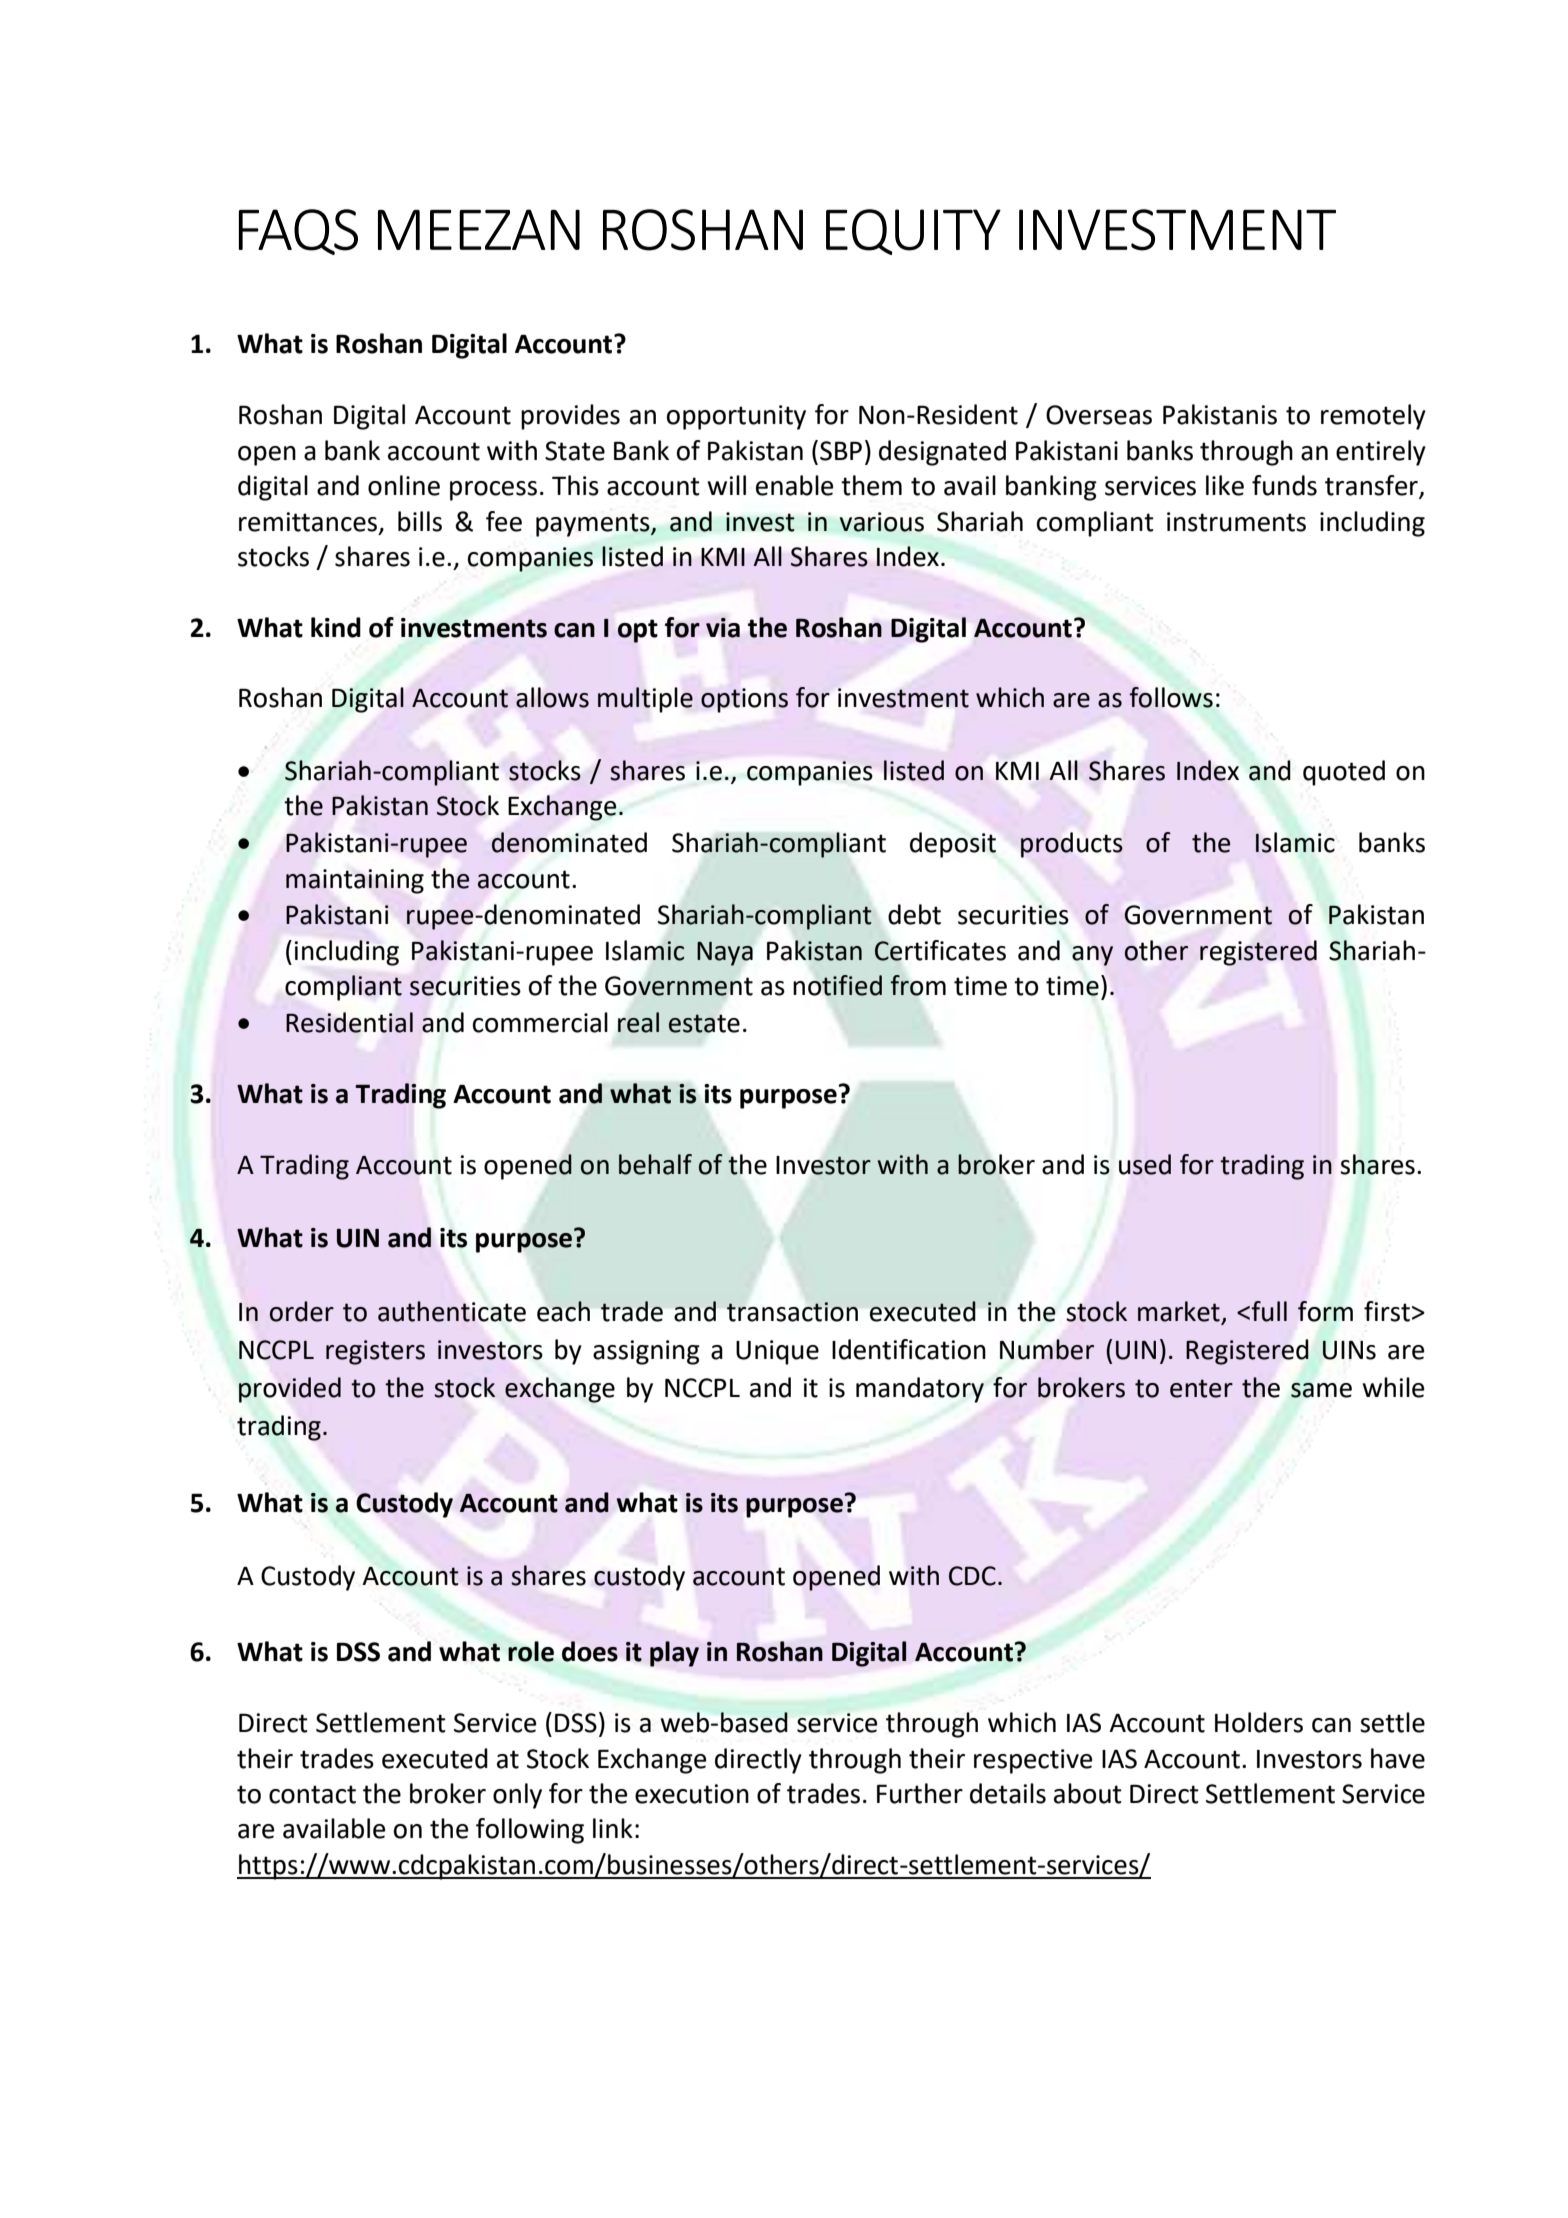 Image resolution: width=1568 pixels, height=2218 pixels. What do you see at coordinates (1259, 1722) in the page?
I see `Holders` at bounding box center [1259, 1722].
